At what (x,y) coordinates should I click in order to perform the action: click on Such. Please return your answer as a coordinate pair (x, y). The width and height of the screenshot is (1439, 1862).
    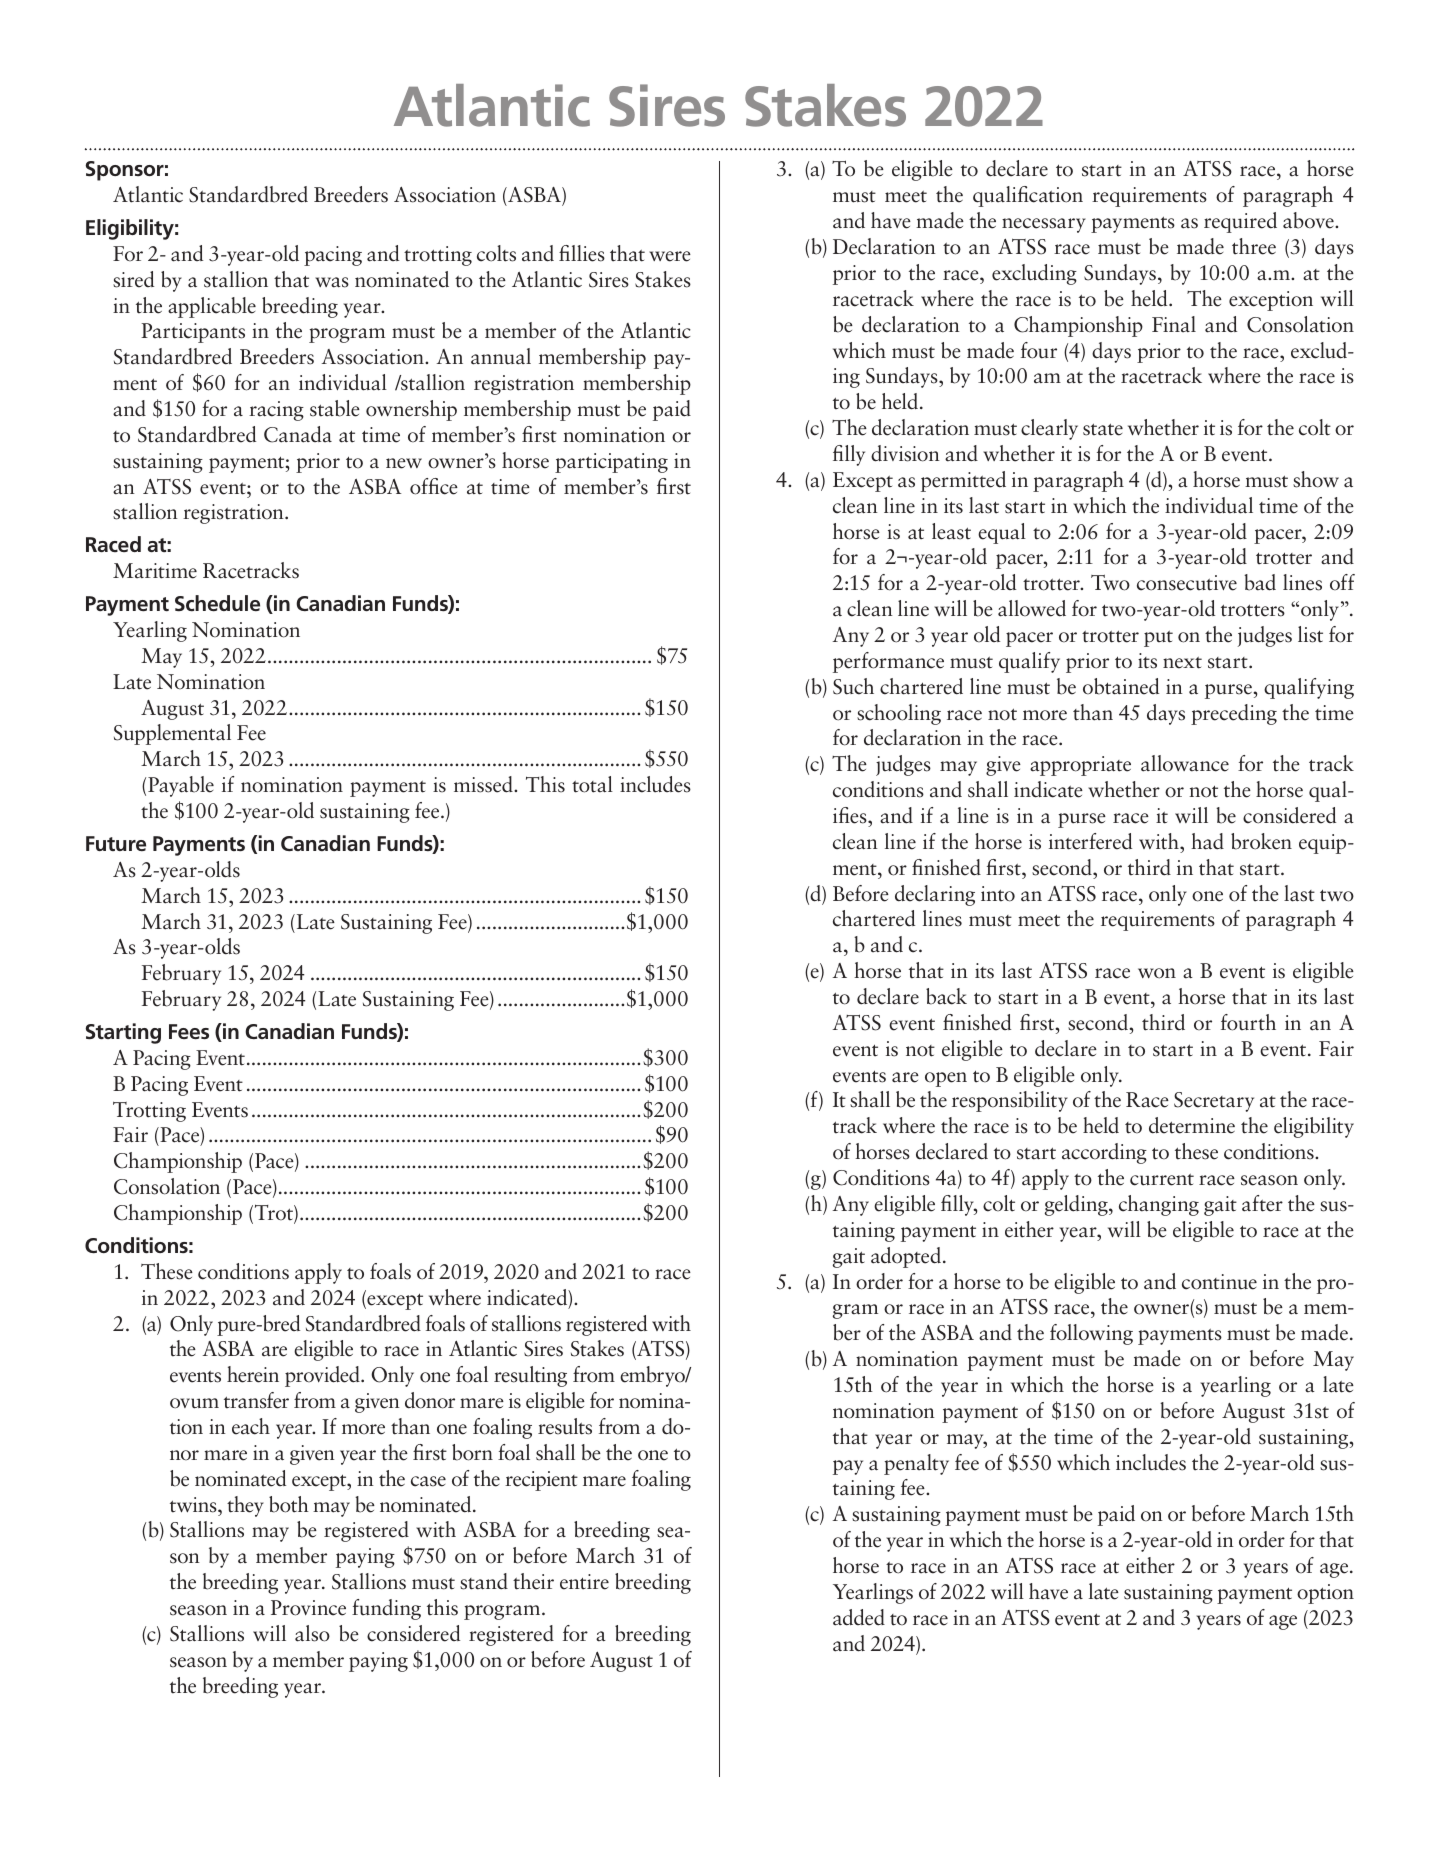
    Looking at the image, I should click on (853, 686).
